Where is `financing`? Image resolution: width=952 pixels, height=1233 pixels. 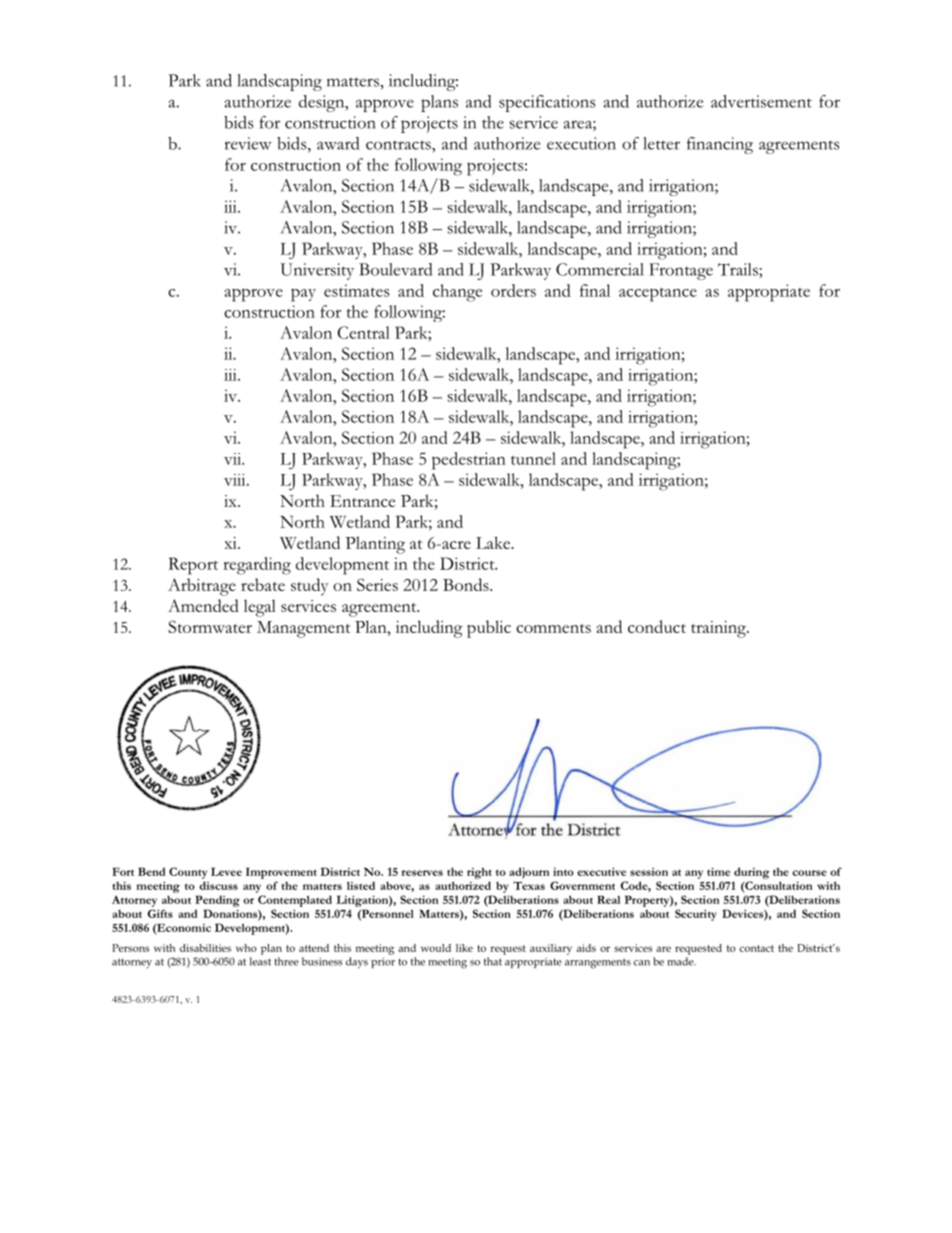 financing is located at coordinates (720, 145).
